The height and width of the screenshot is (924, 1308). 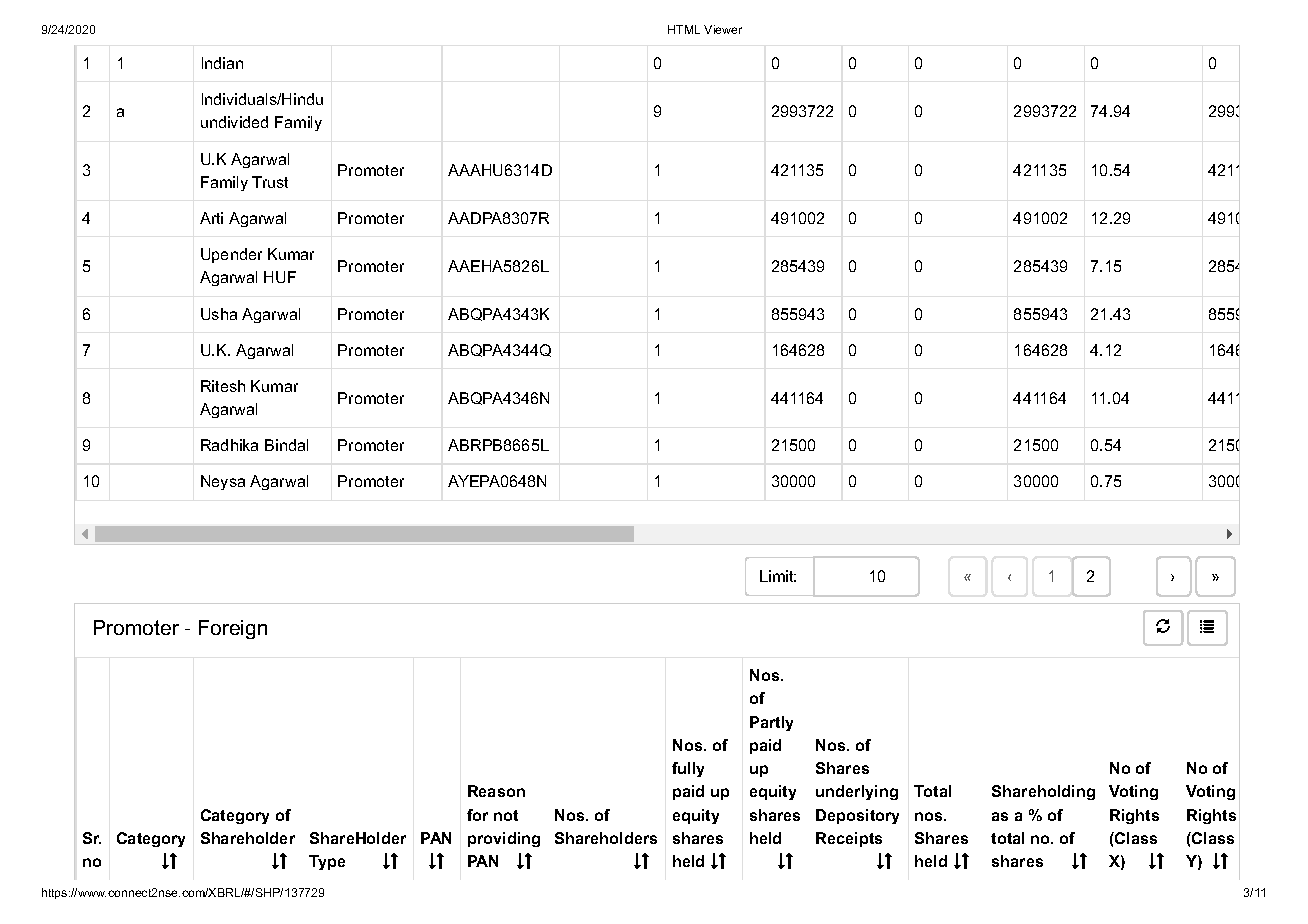 What do you see at coordinates (684, 29) in the screenshot?
I see `HTML` at bounding box center [684, 29].
